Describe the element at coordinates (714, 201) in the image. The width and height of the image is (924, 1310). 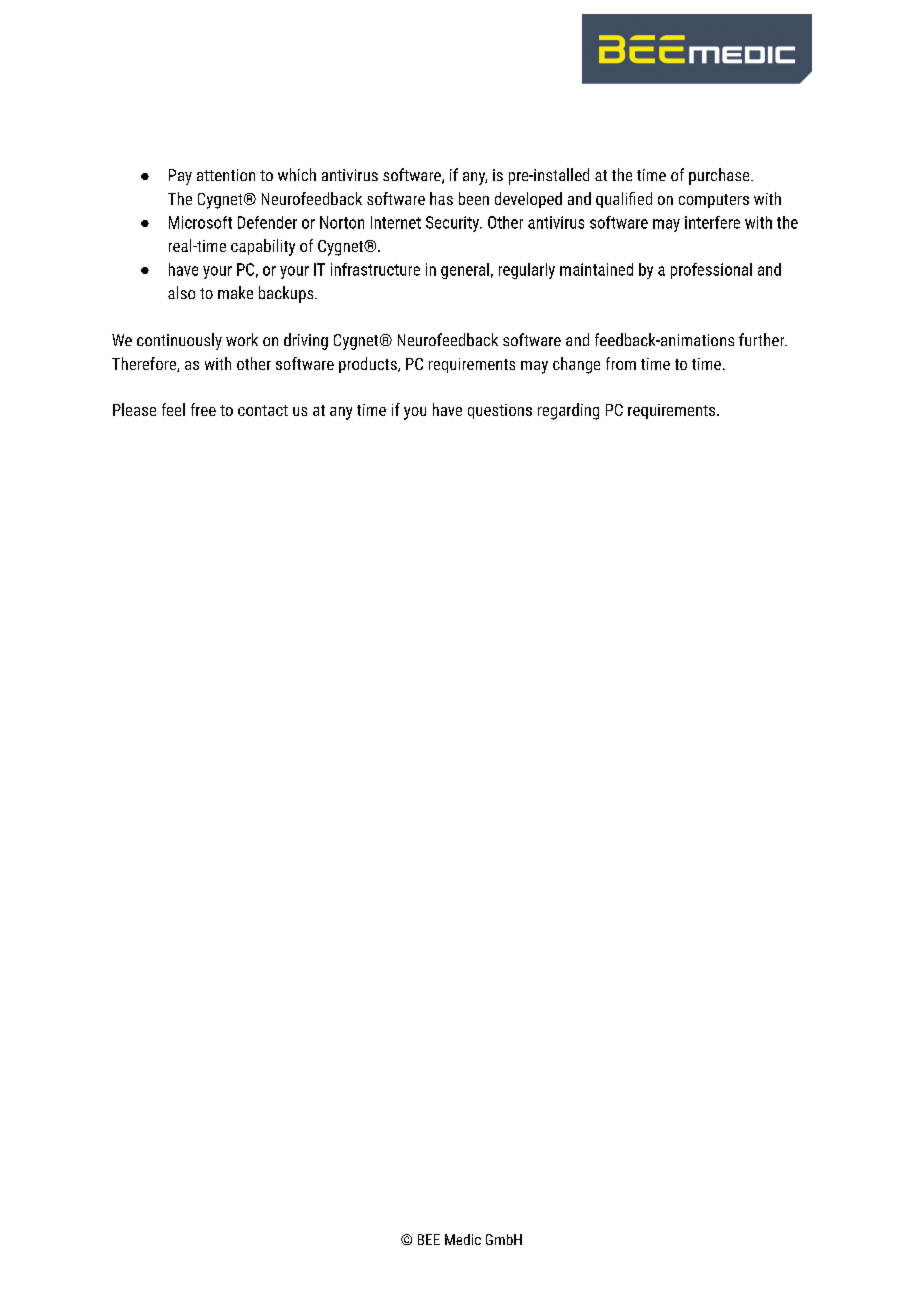
I see `computers` at that location.
